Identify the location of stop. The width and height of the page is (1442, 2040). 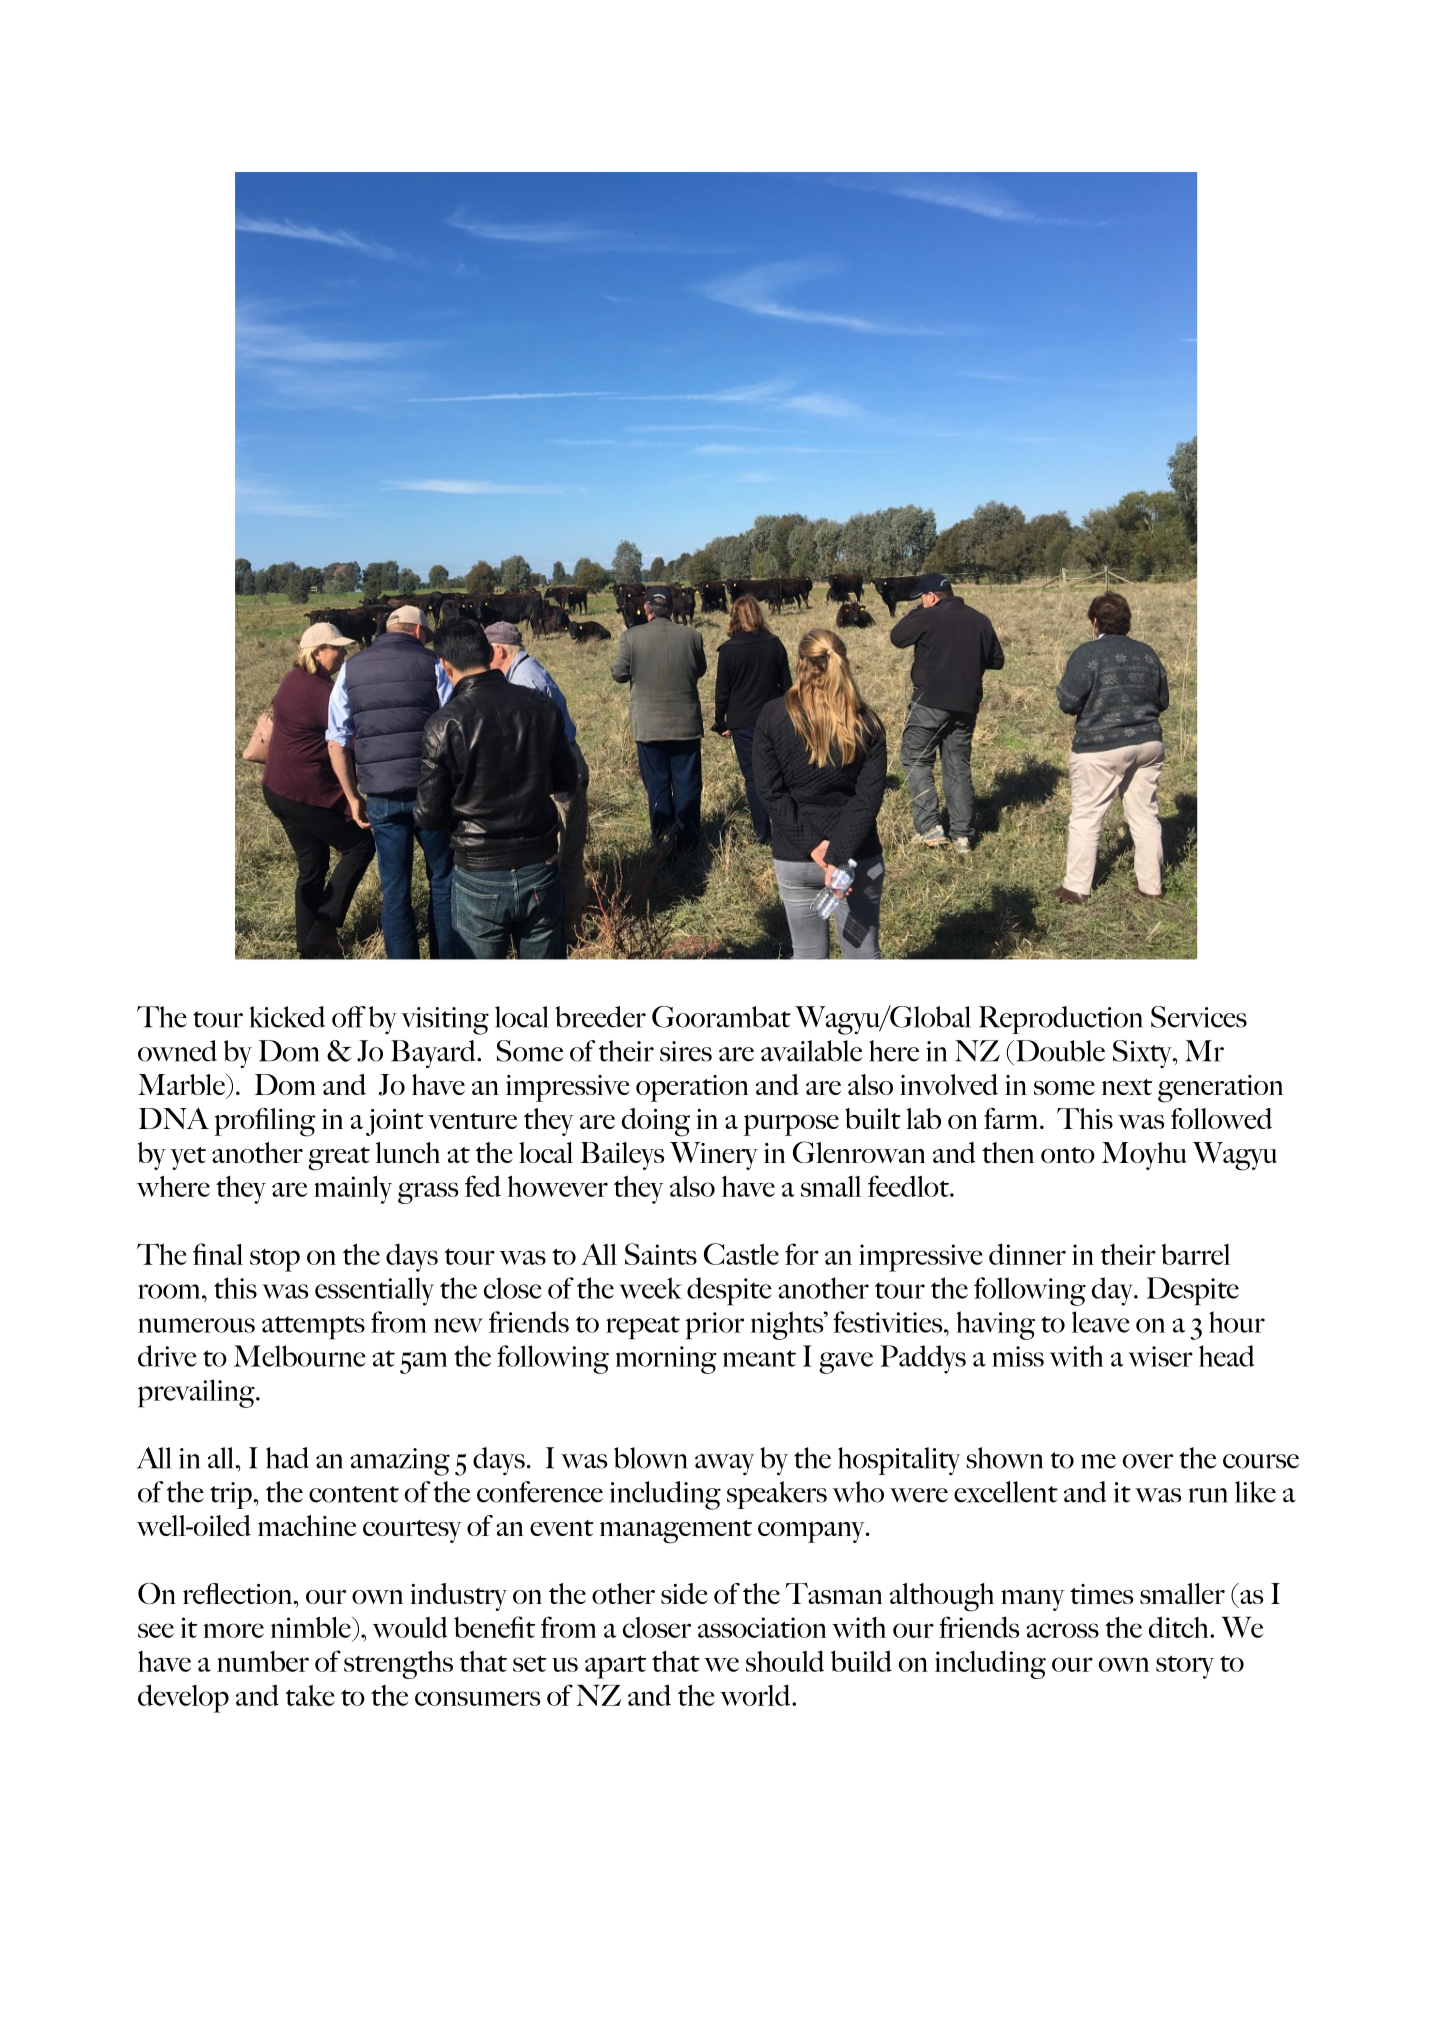
(275, 1260).
